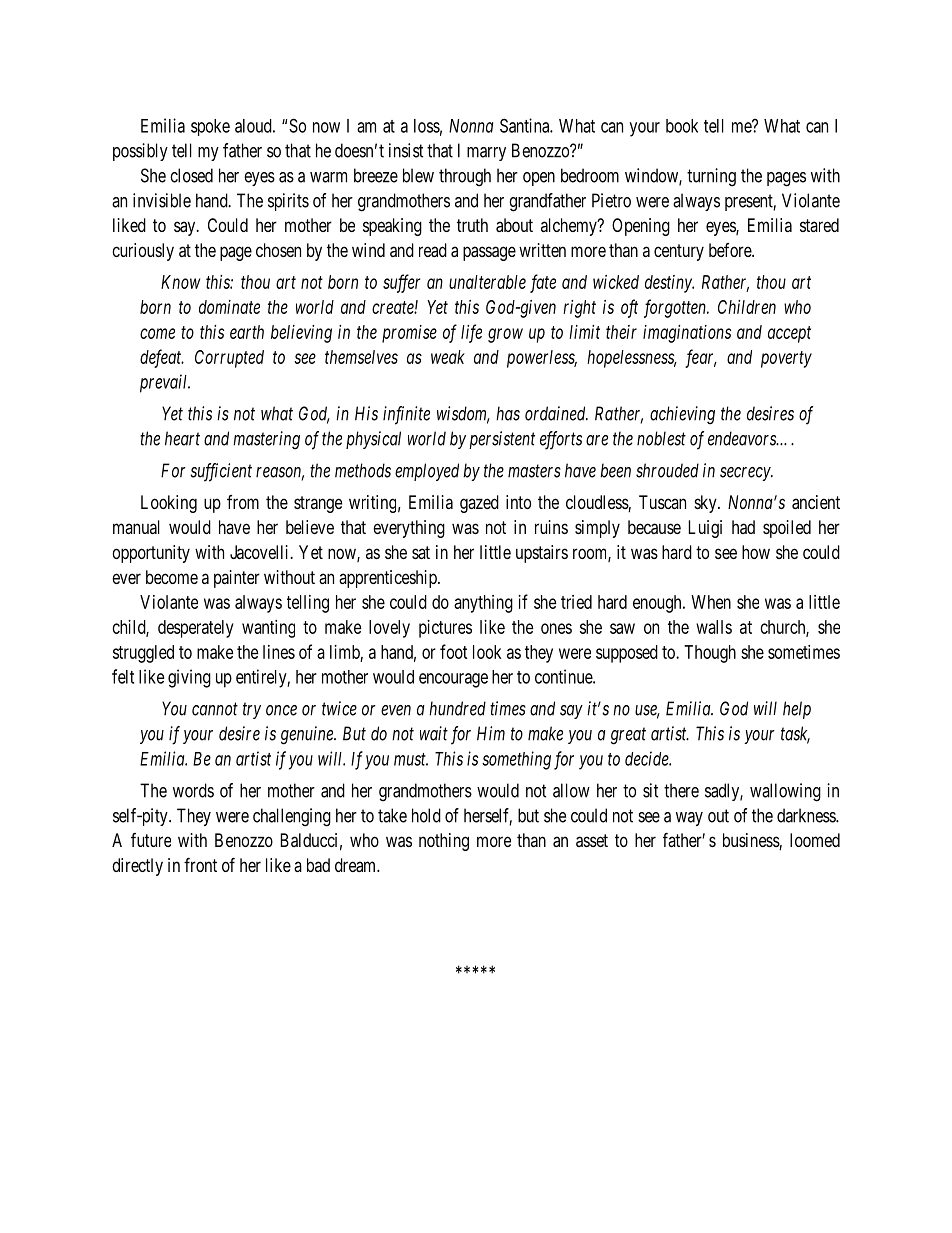 This screenshot has width=952, height=1233. Describe the element at coordinates (200, 865) in the screenshot. I see `front` at that location.
